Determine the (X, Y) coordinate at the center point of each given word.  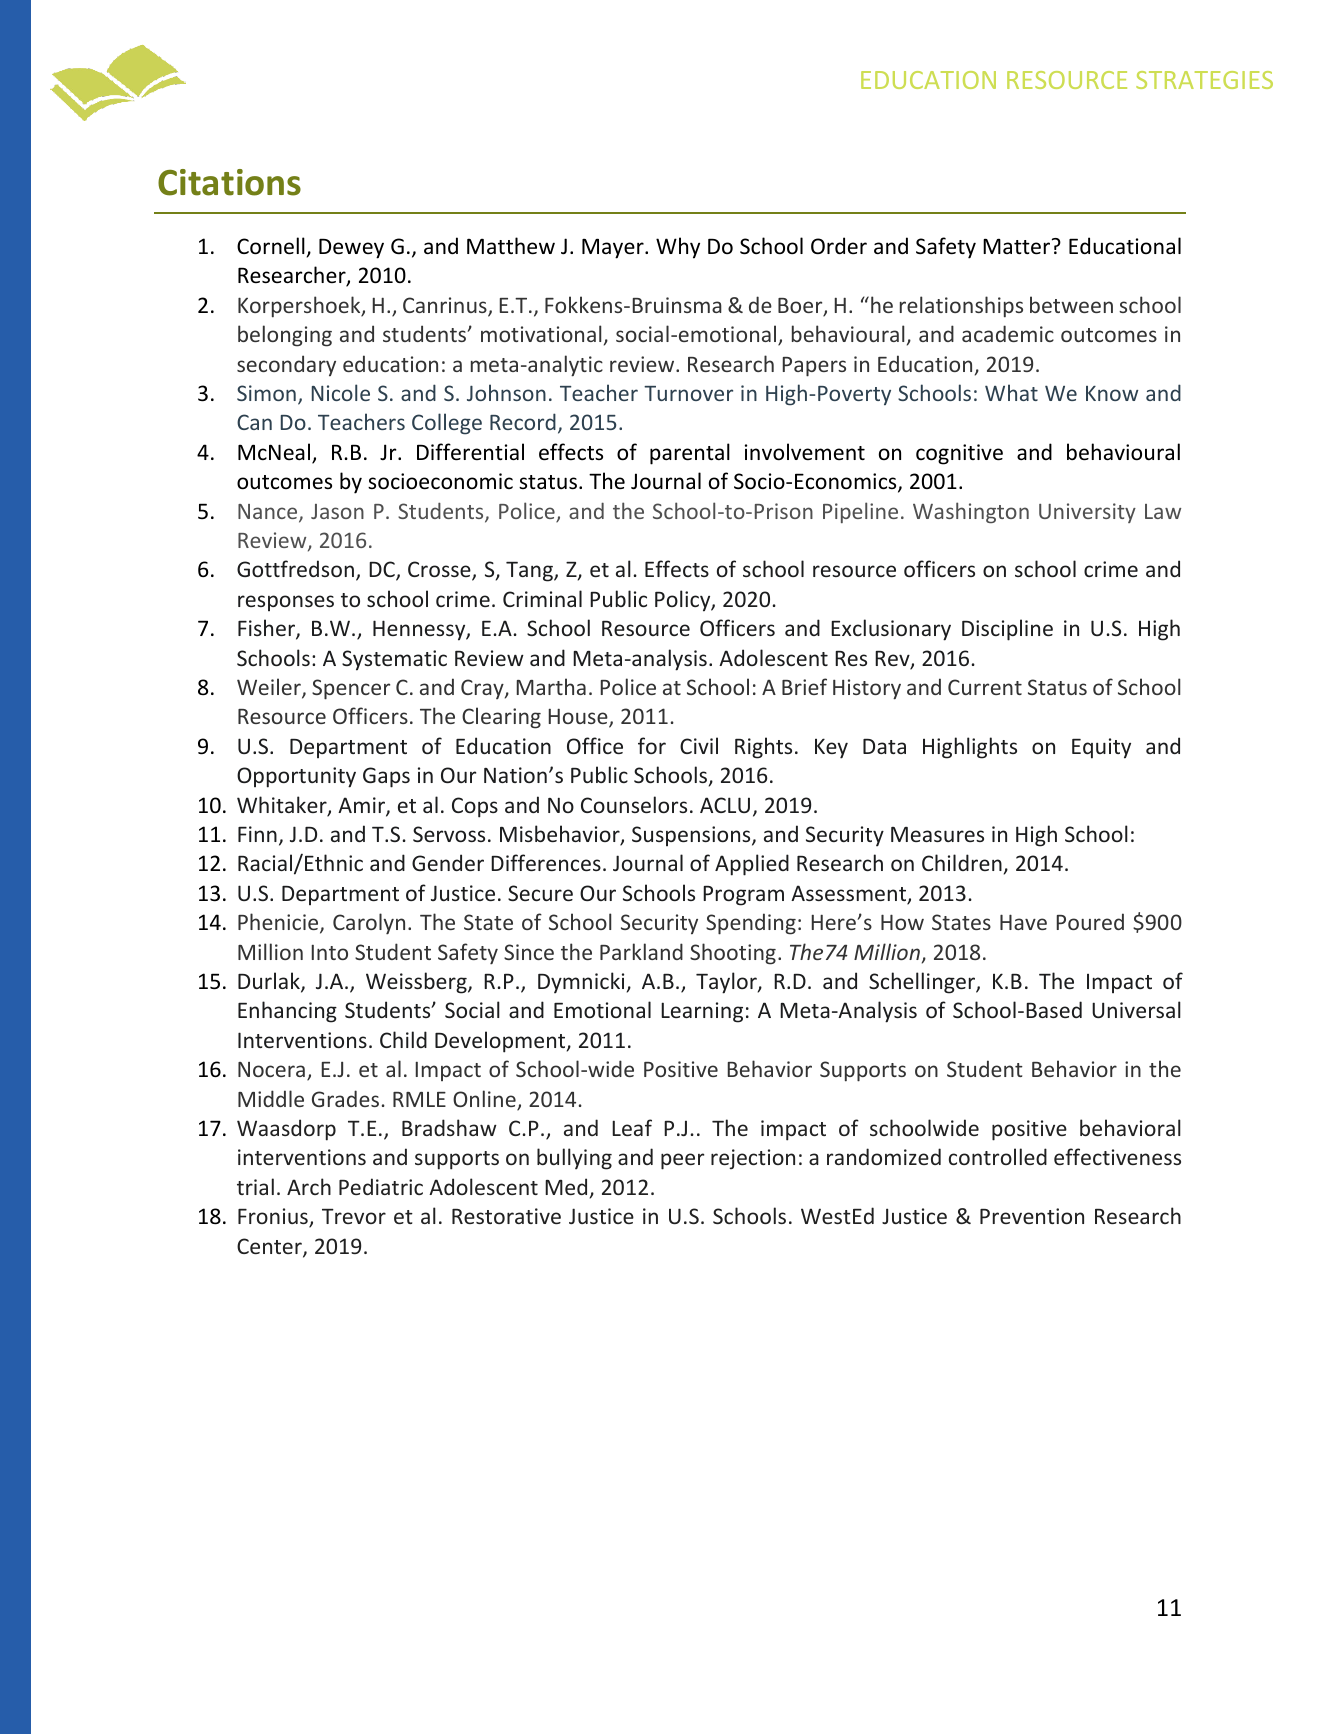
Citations (229, 182)
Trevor (354, 1216)
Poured (1090, 921)
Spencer (351, 689)
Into (330, 952)
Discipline (1007, 630)
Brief (804, 686)
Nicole (341, 392)
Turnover (688, 393)
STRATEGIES (1204, 80)
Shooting (733, 954)
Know (1112, 393)
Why (678, 248)
